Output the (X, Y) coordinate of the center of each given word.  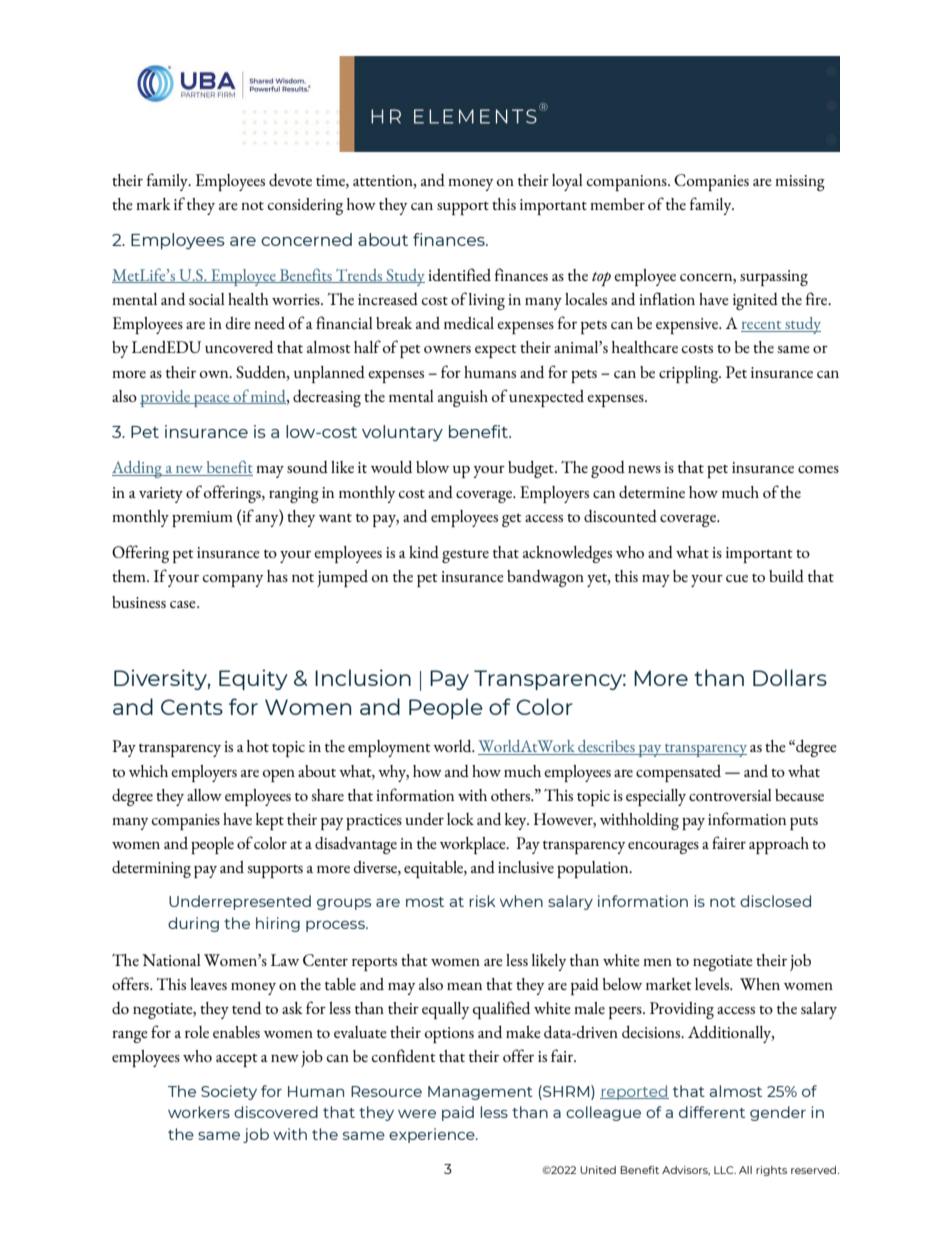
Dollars (790, 677)
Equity (253, 679)
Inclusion (363, 677)
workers (199, 1112)
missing (800, 183)
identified (459, 274)
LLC (725, 1170)
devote (290, 180)
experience (433, 1135)
